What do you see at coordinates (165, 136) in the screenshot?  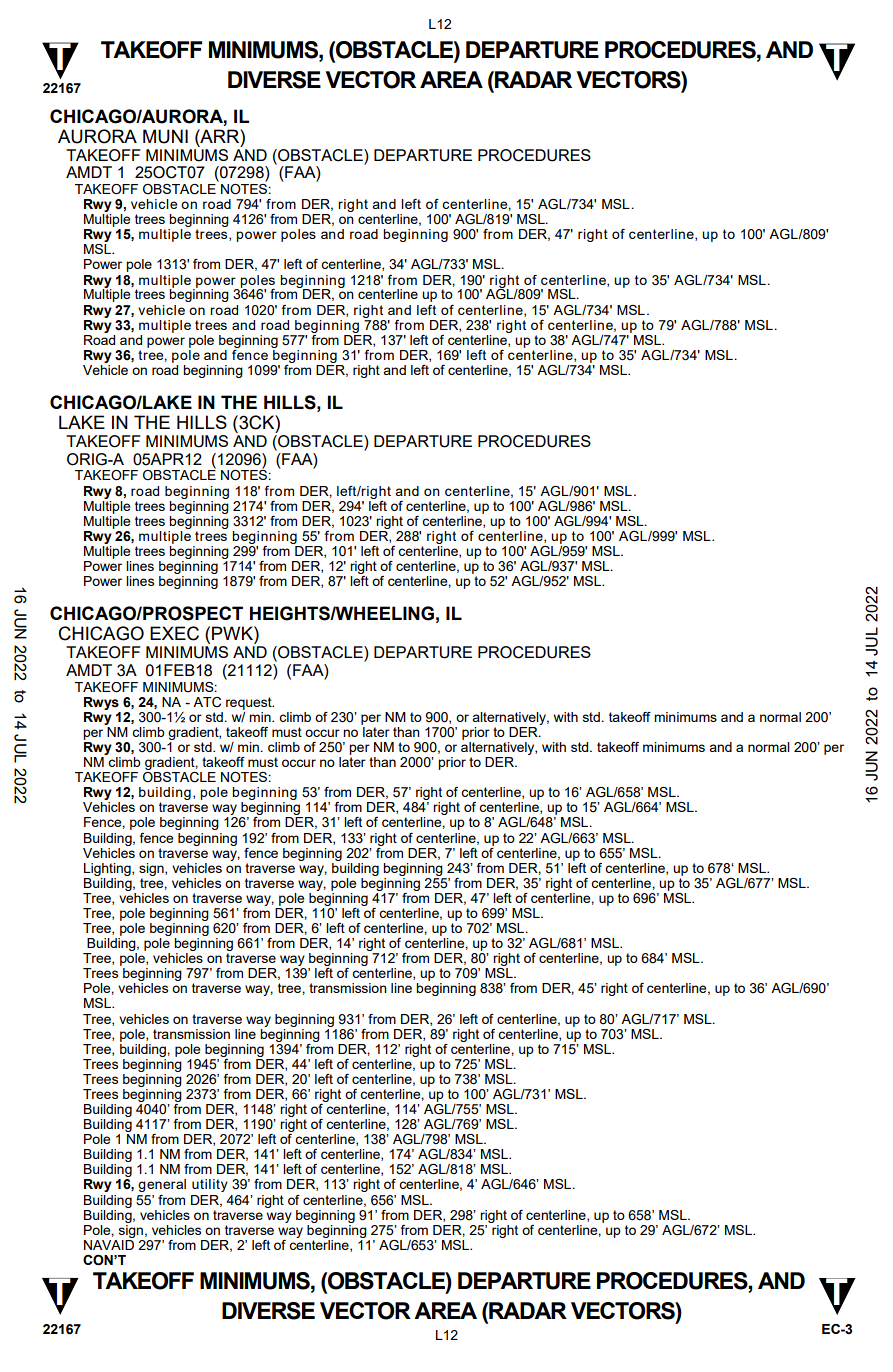 I see `MUNI` at bounding box center [165, 136].
